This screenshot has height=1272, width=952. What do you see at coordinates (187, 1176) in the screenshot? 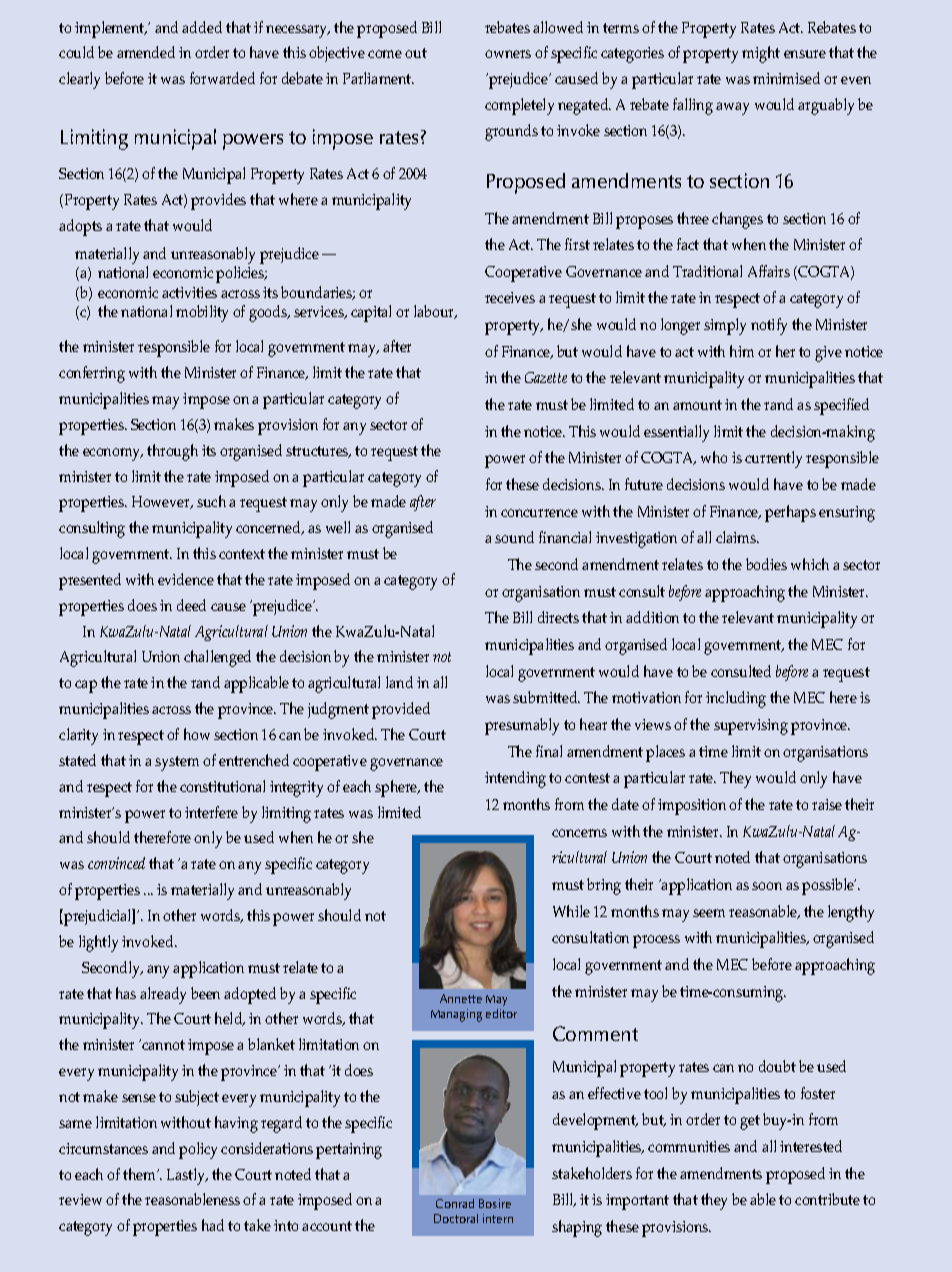
I see `Lastly` at bounding box center [187, 1176].
